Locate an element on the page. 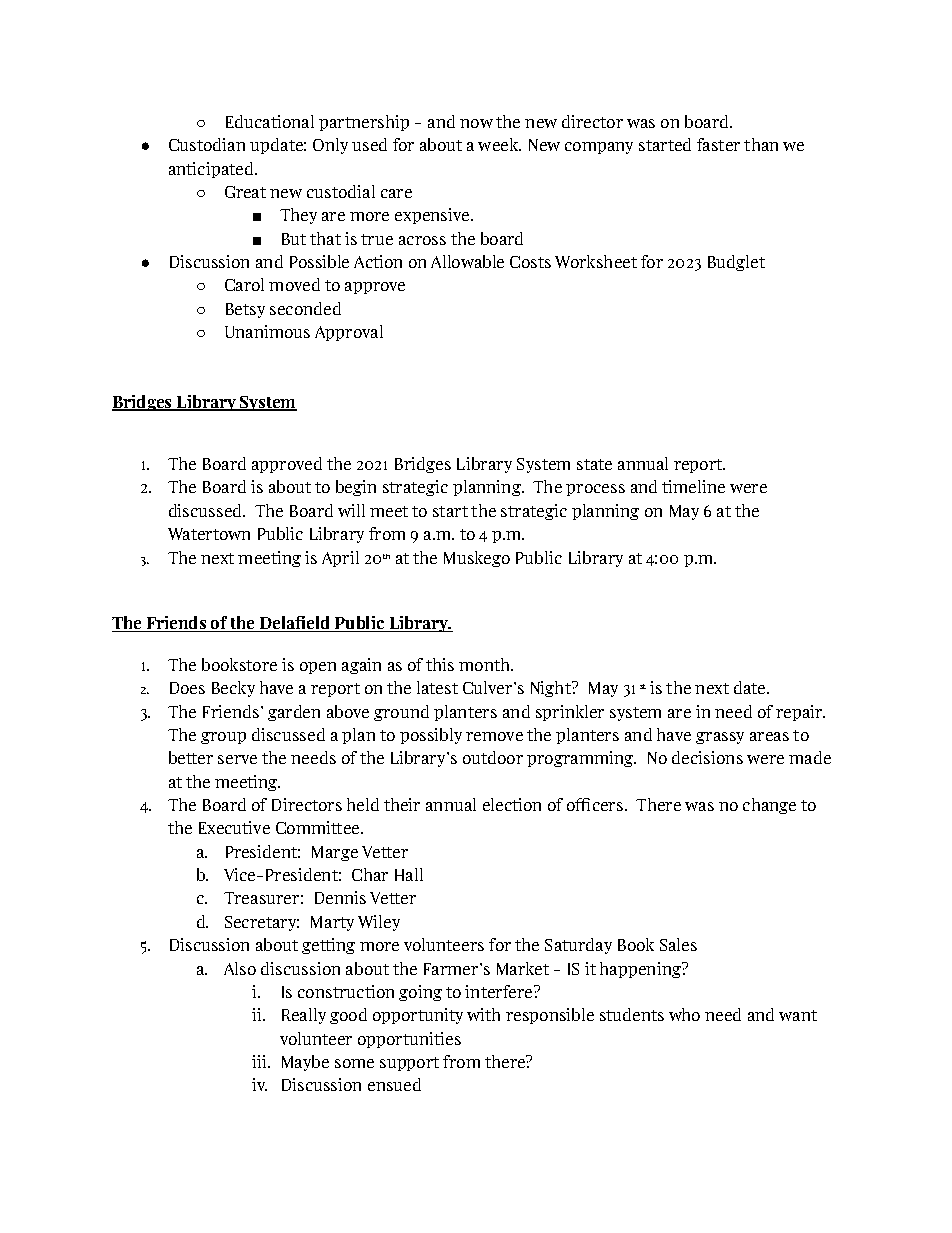 Image resolution: width=952 pixels, height=1233 pixels. month is located at coordinates (486, 664).
